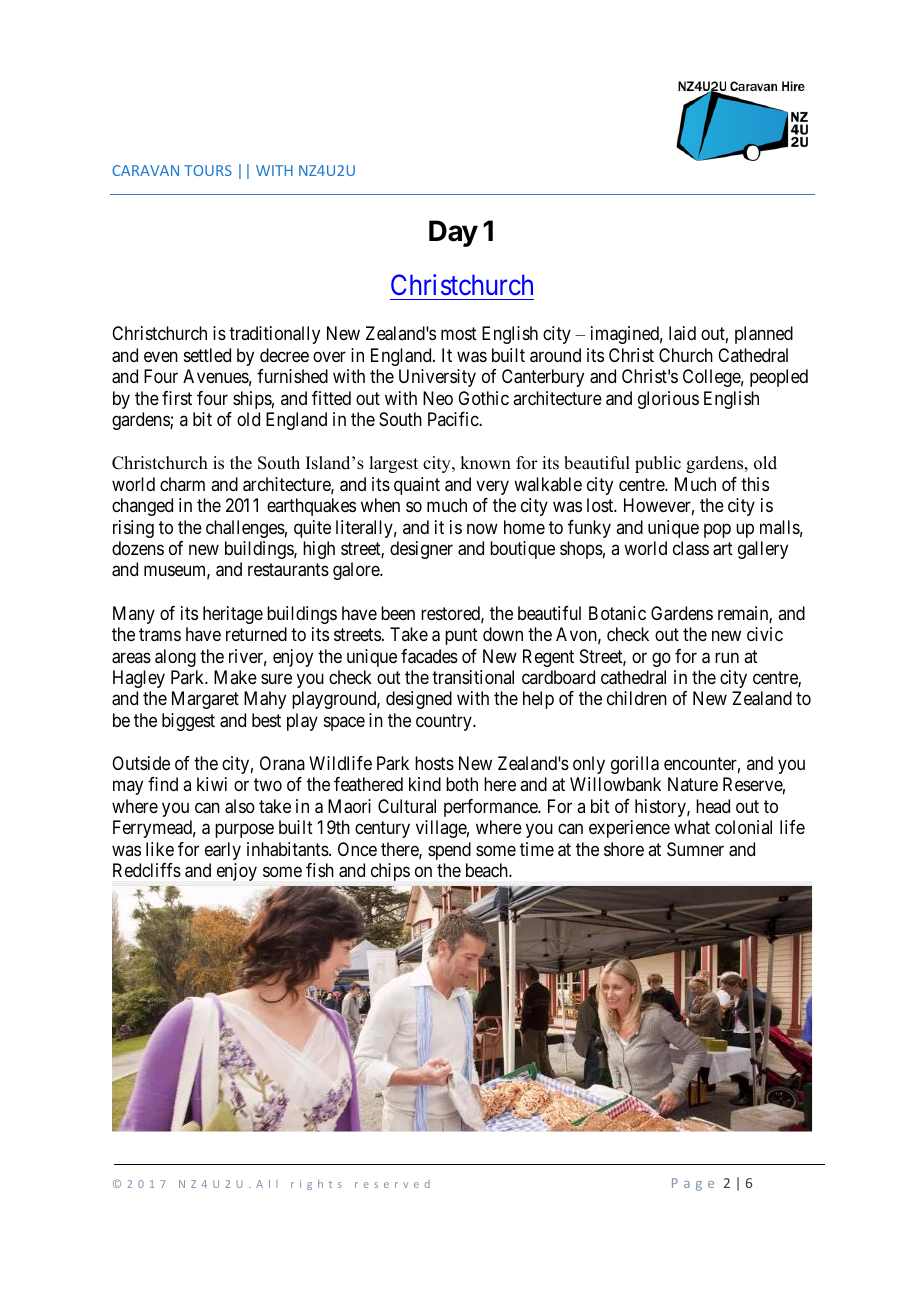 This page has height=1308, width=924. What do you see at coordinates (142, 507) in the page?
I see `changed` at bounding box center [142, 507].
